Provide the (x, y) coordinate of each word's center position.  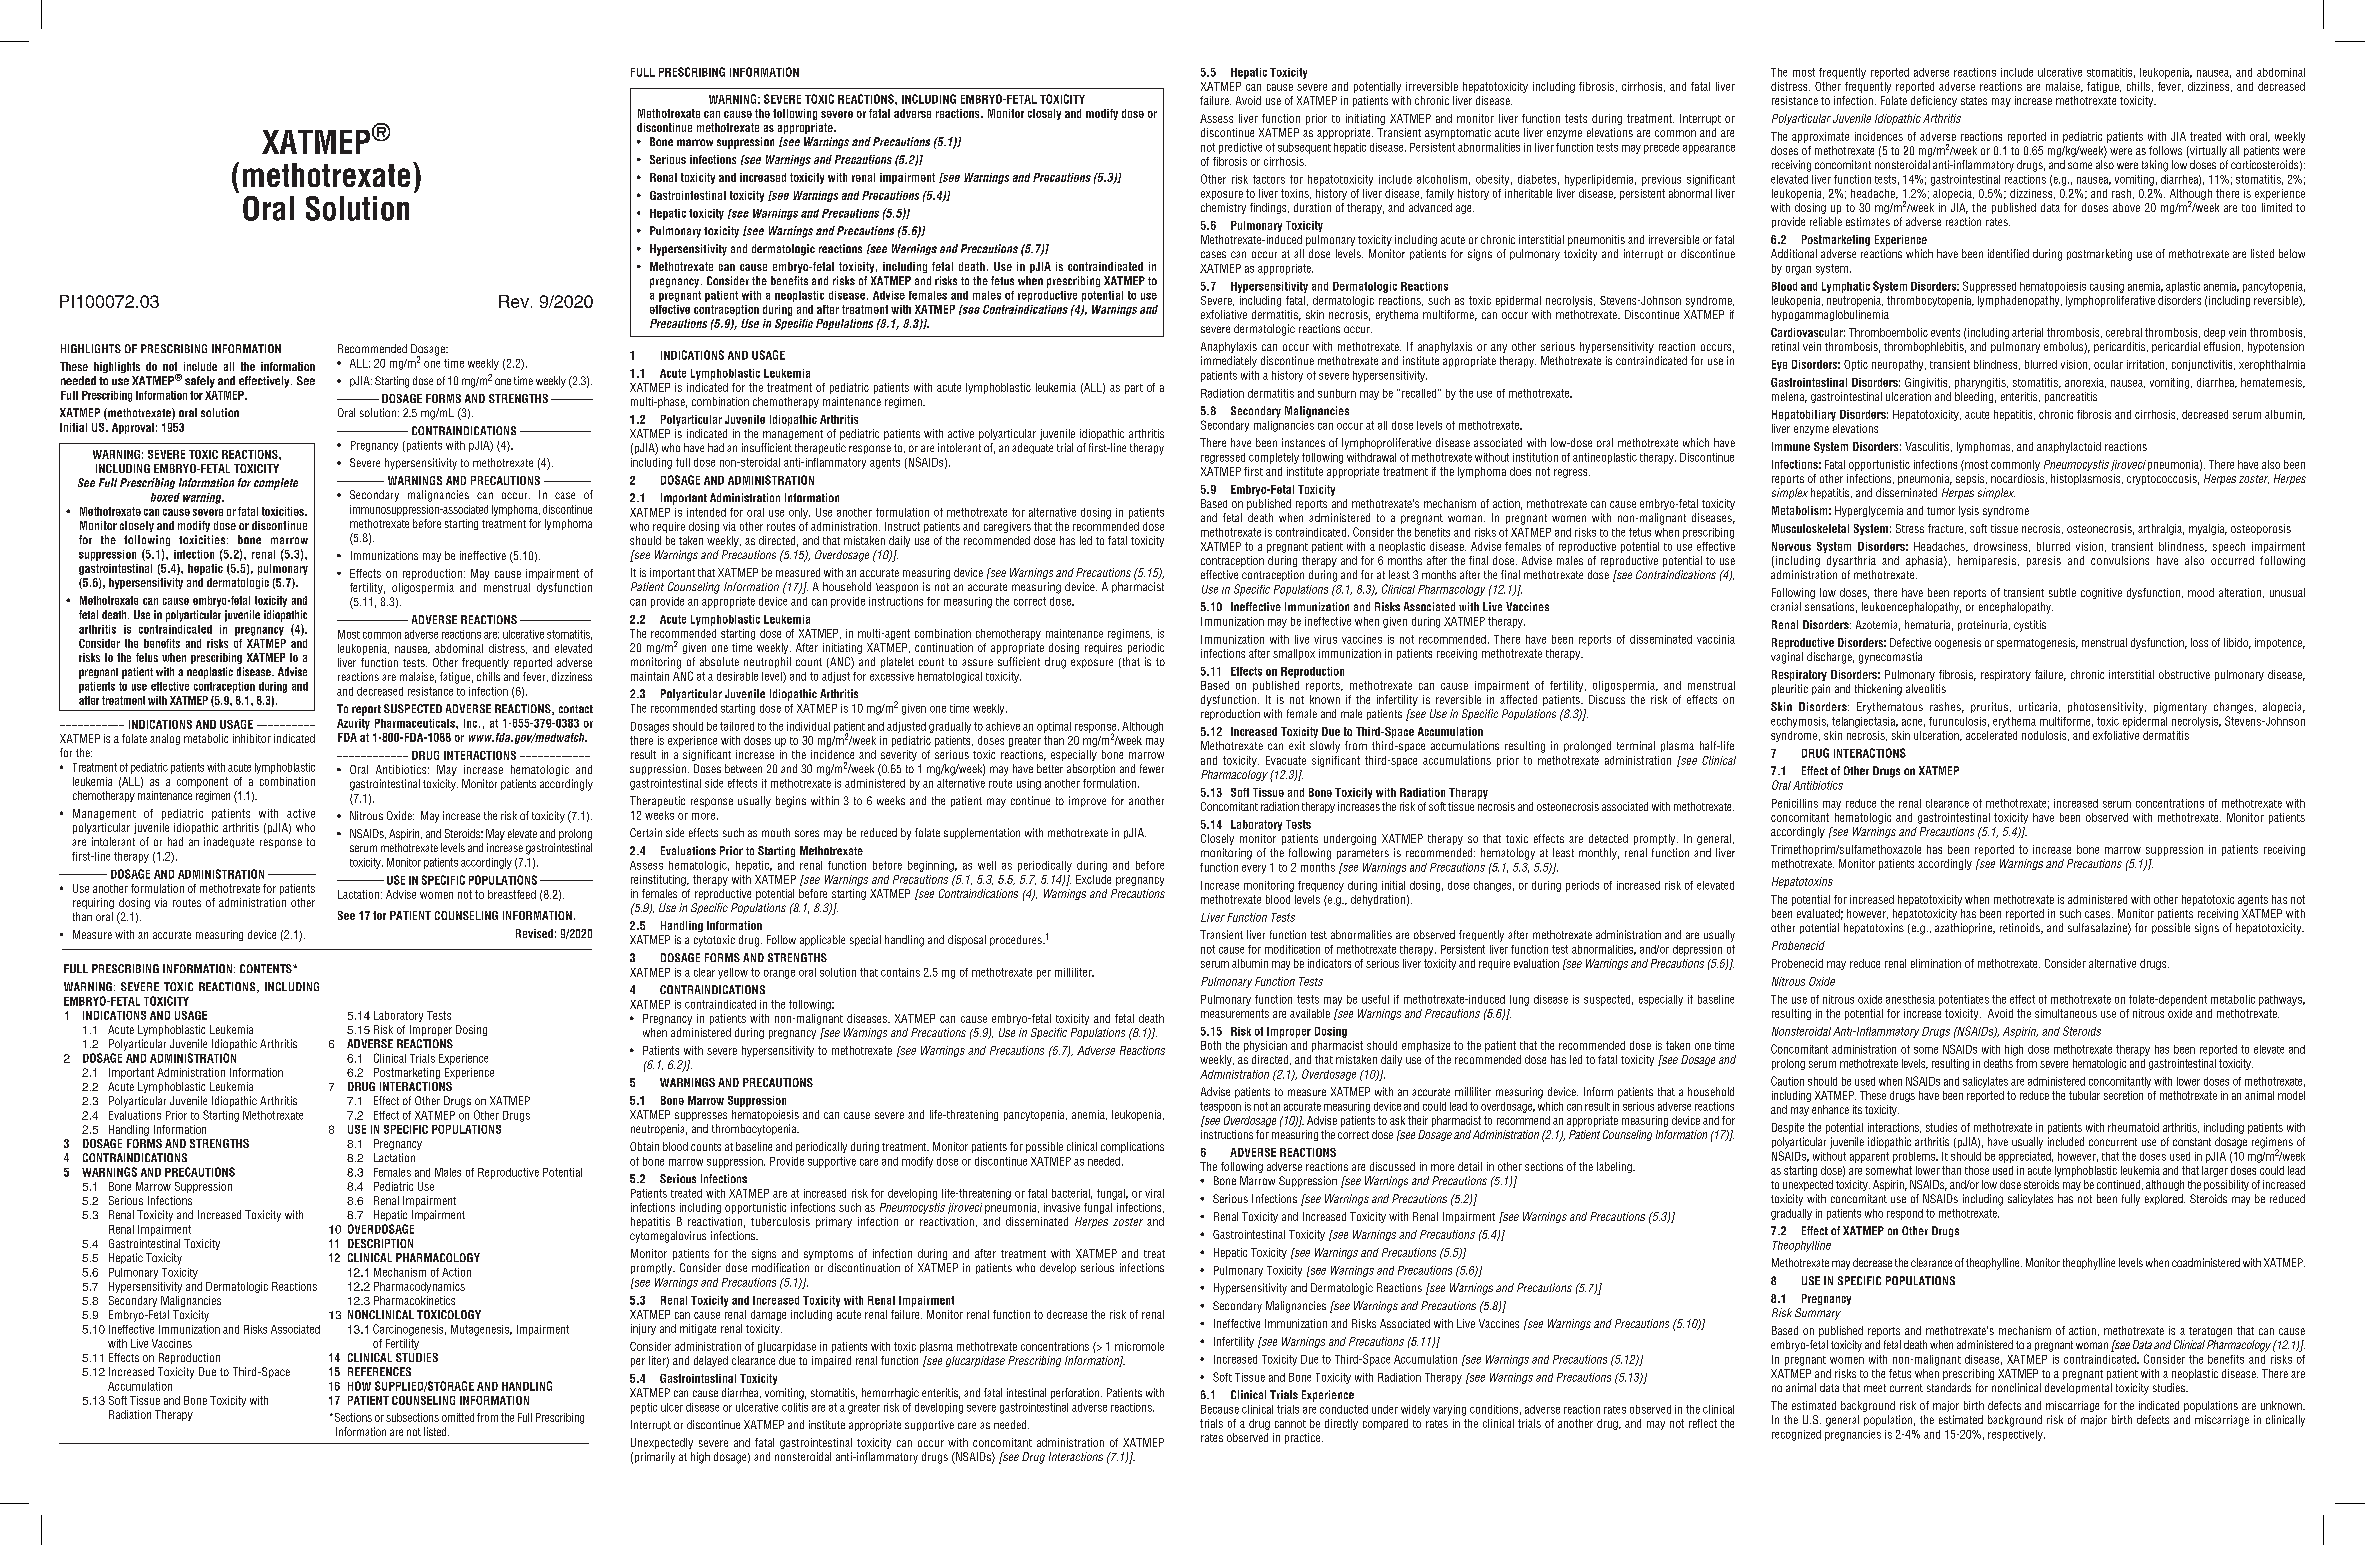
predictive (1240, 148)
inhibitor (252, 738)
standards (1949, 1387)
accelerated (1991, 735)
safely (200, 382)
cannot (1290, 1424)
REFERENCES (379, 1371)
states (1974, 101)
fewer (1152, 768)
